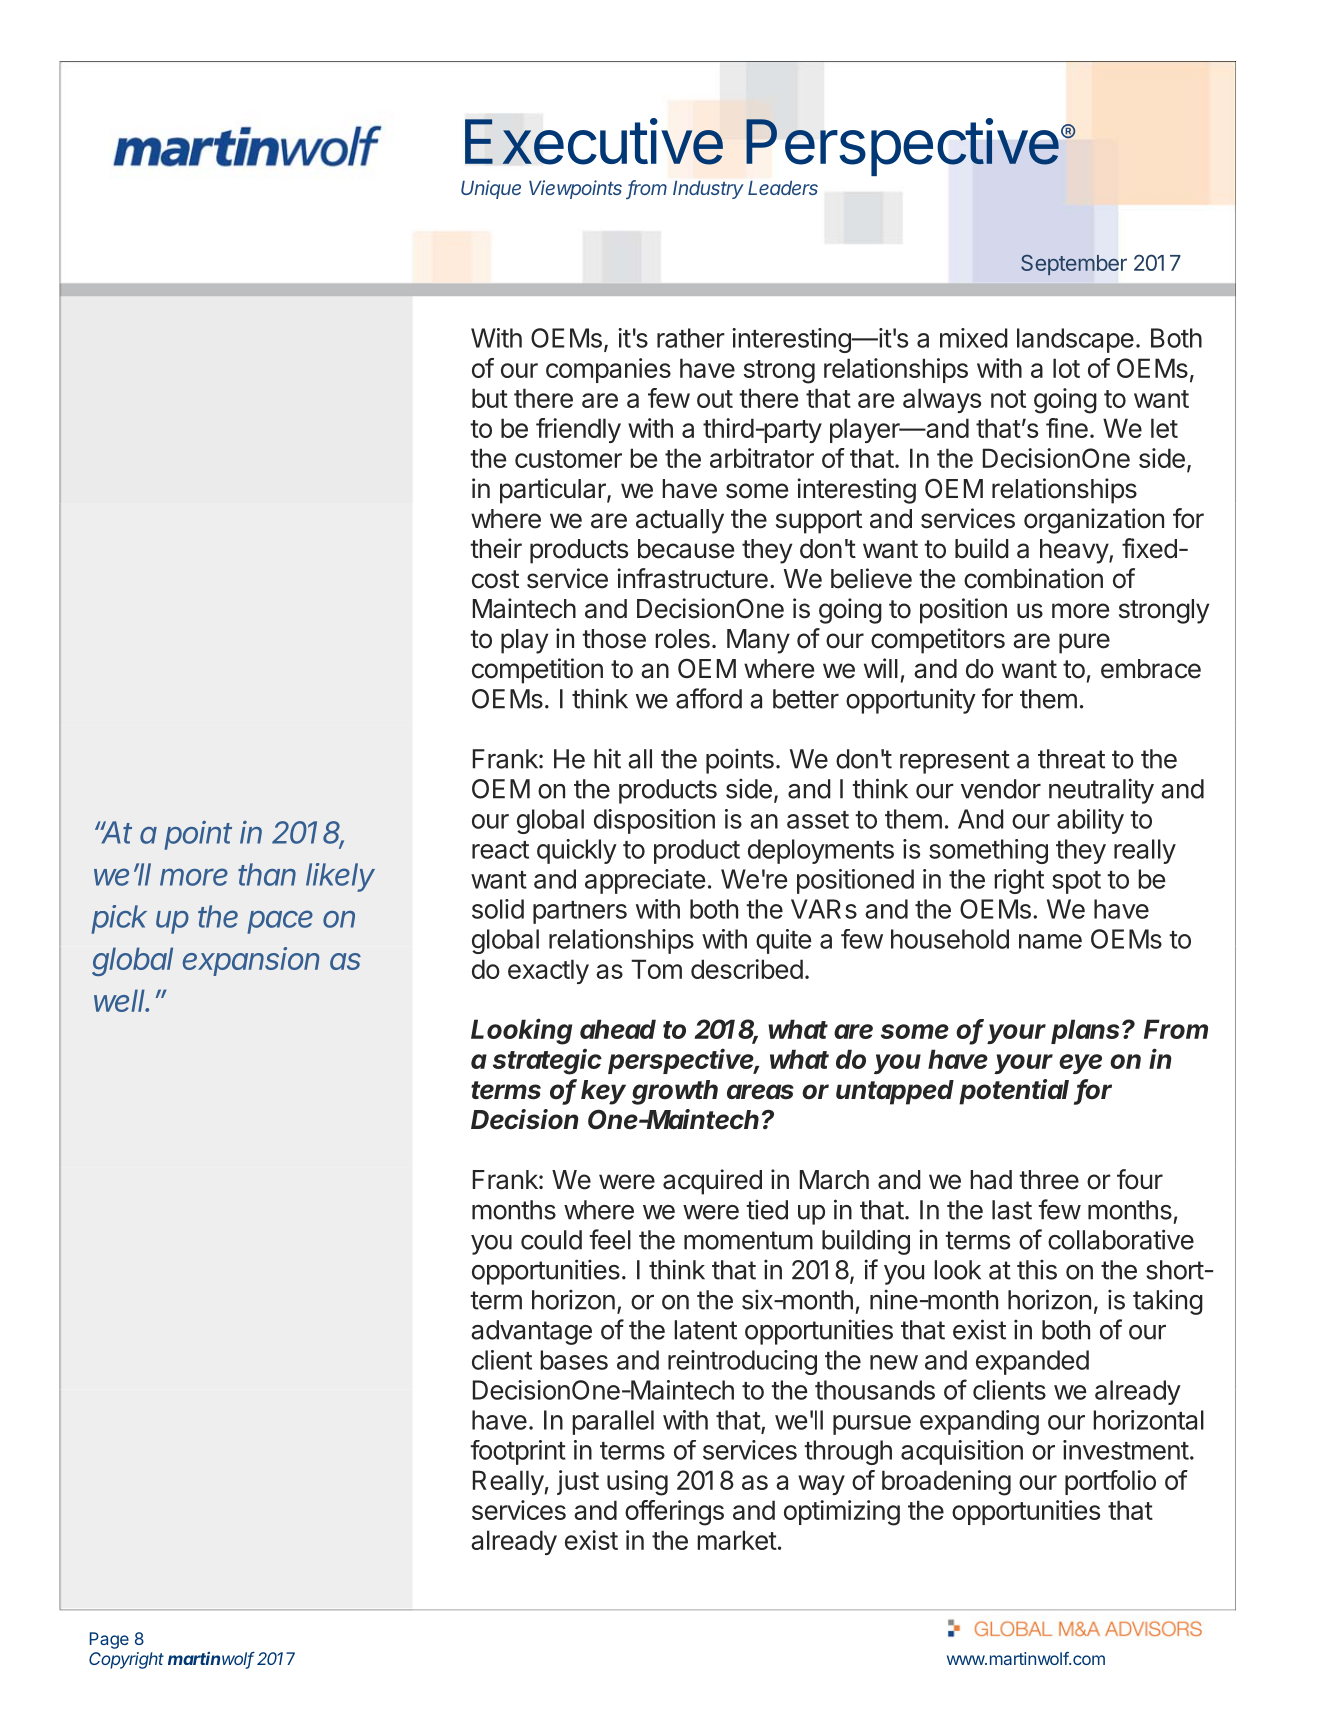  What do you see at coordinates (708, 190) in the screenshot?
I see `Industry` at bounding box center [708, 190].
